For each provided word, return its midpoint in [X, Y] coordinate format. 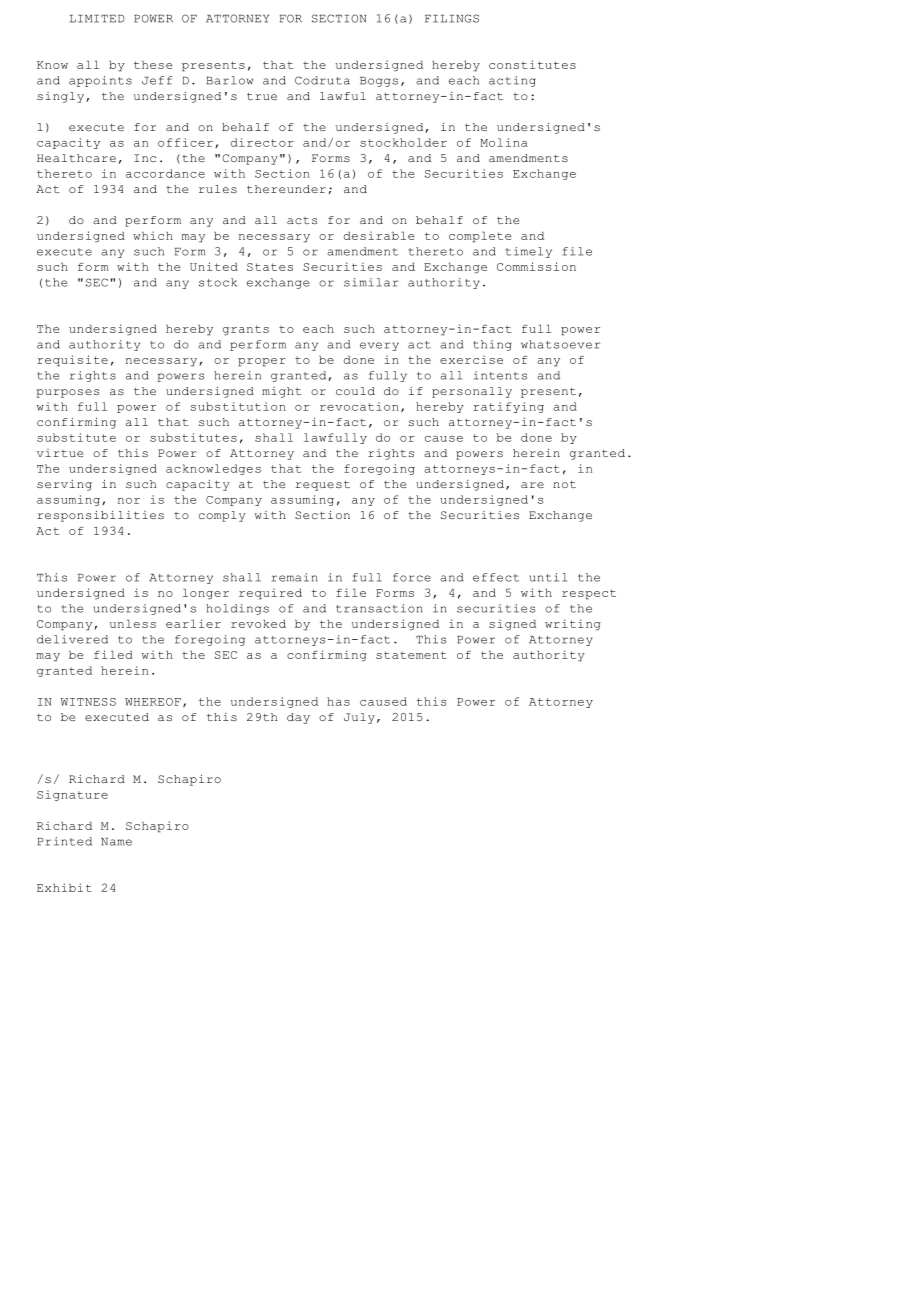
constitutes [532, 64]
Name [116, 842]
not [564, 484]
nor [129, 501]
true [262, 96]
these [153, 64]
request [323, 486]
